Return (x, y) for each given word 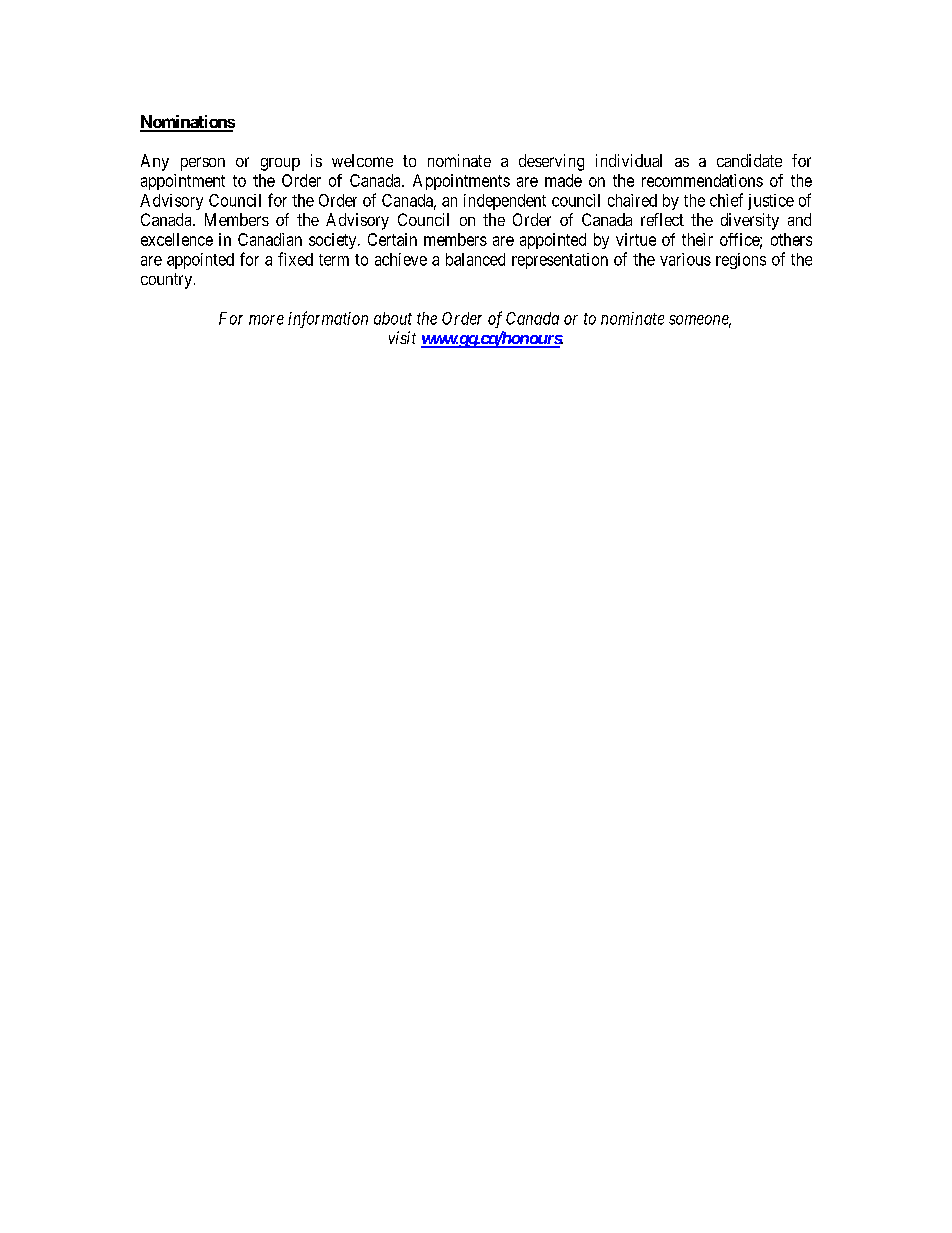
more (266, 320)
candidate (749, 160)
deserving (551, 162)
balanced (475, 259)
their (697, 239)
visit (402, 337)
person (203, 164)
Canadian (270, 239)
